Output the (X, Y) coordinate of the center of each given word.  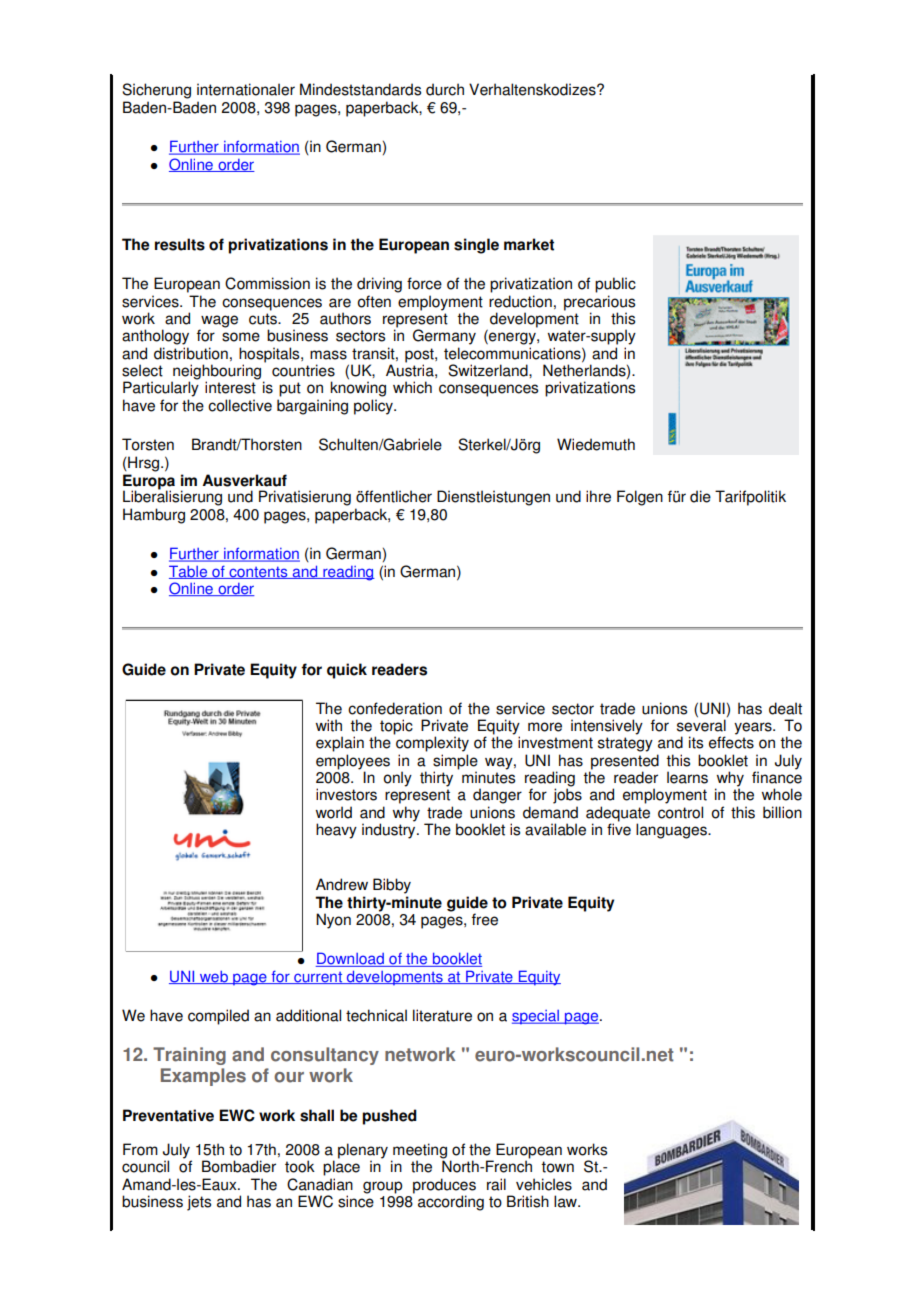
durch (445, 89)
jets (199, 1203)
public (615, 285)
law (566, 1201)
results (180, 244)
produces (444, 1186)
